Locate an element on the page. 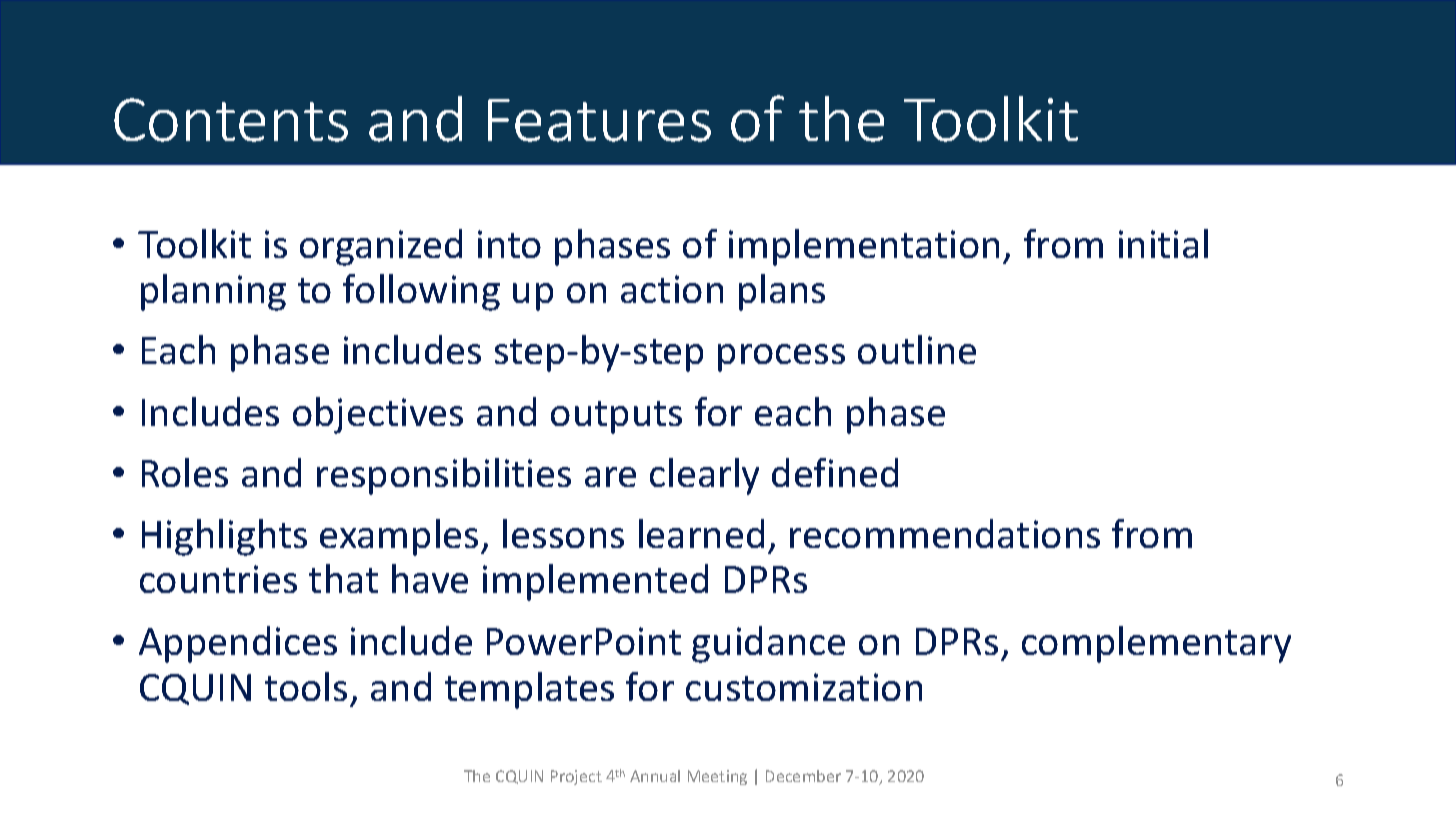 The width and height of the image is (1456, 819). defined is located at coordinates (835, 472).
